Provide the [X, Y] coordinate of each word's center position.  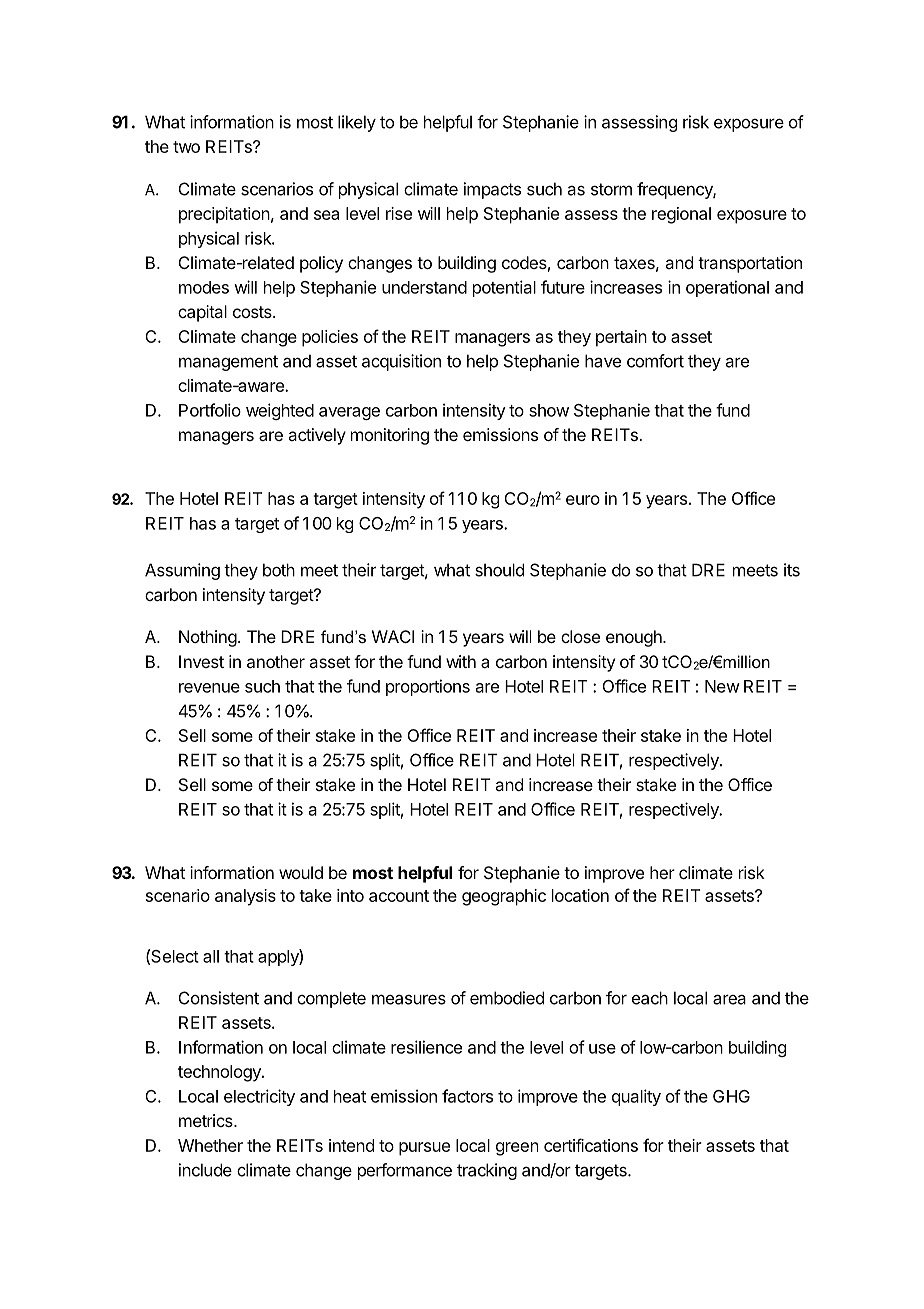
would [301, 872]
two [186, 147]
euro [583, 500]
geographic [504, 897]
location [580, 895]
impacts [492, 190]
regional [681, 215]
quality [636, 1097]
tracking [487, 1171]
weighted [280, 411]
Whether [210, 1145]
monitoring [390, 436]
